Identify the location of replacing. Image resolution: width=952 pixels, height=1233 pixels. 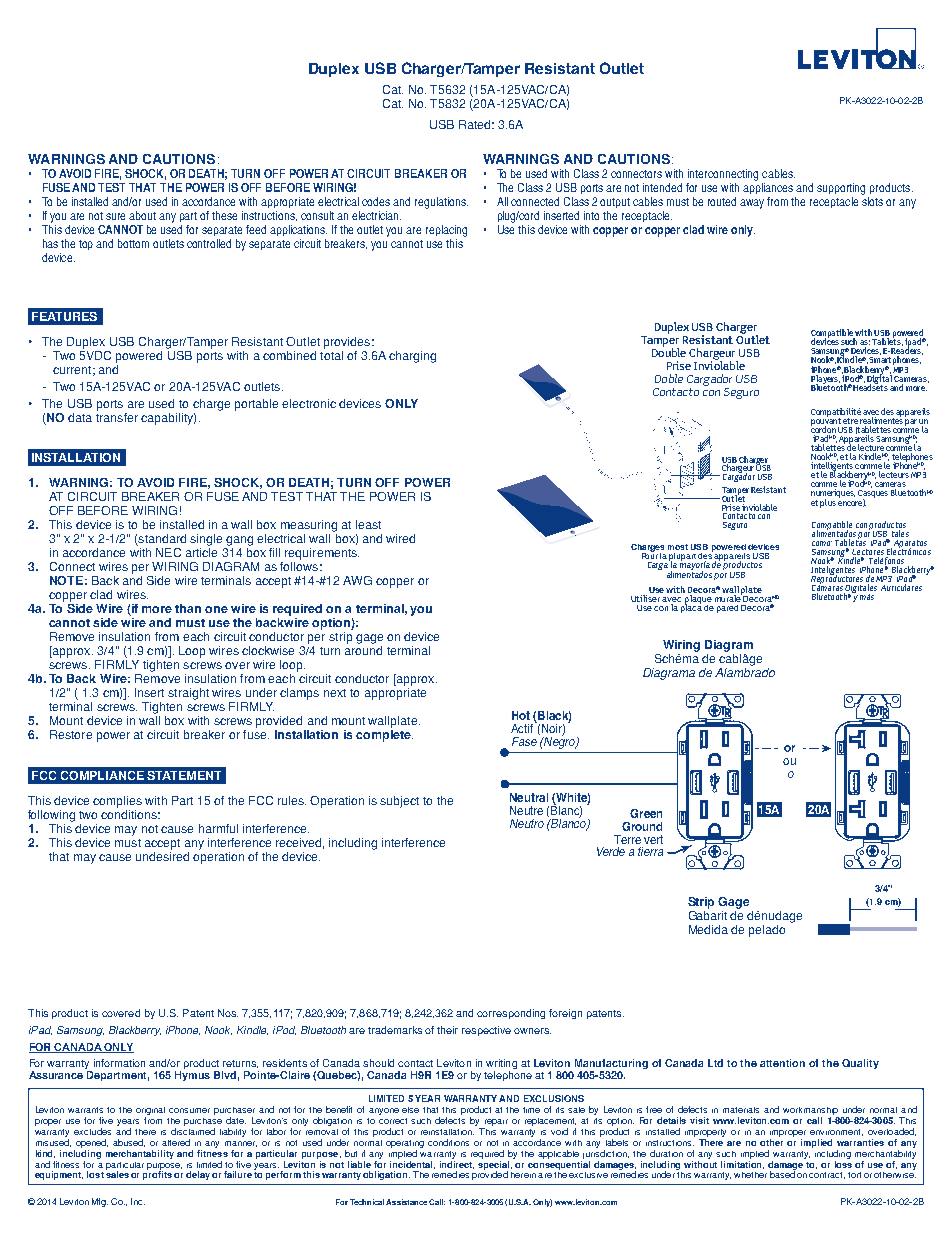
(446, 231).
